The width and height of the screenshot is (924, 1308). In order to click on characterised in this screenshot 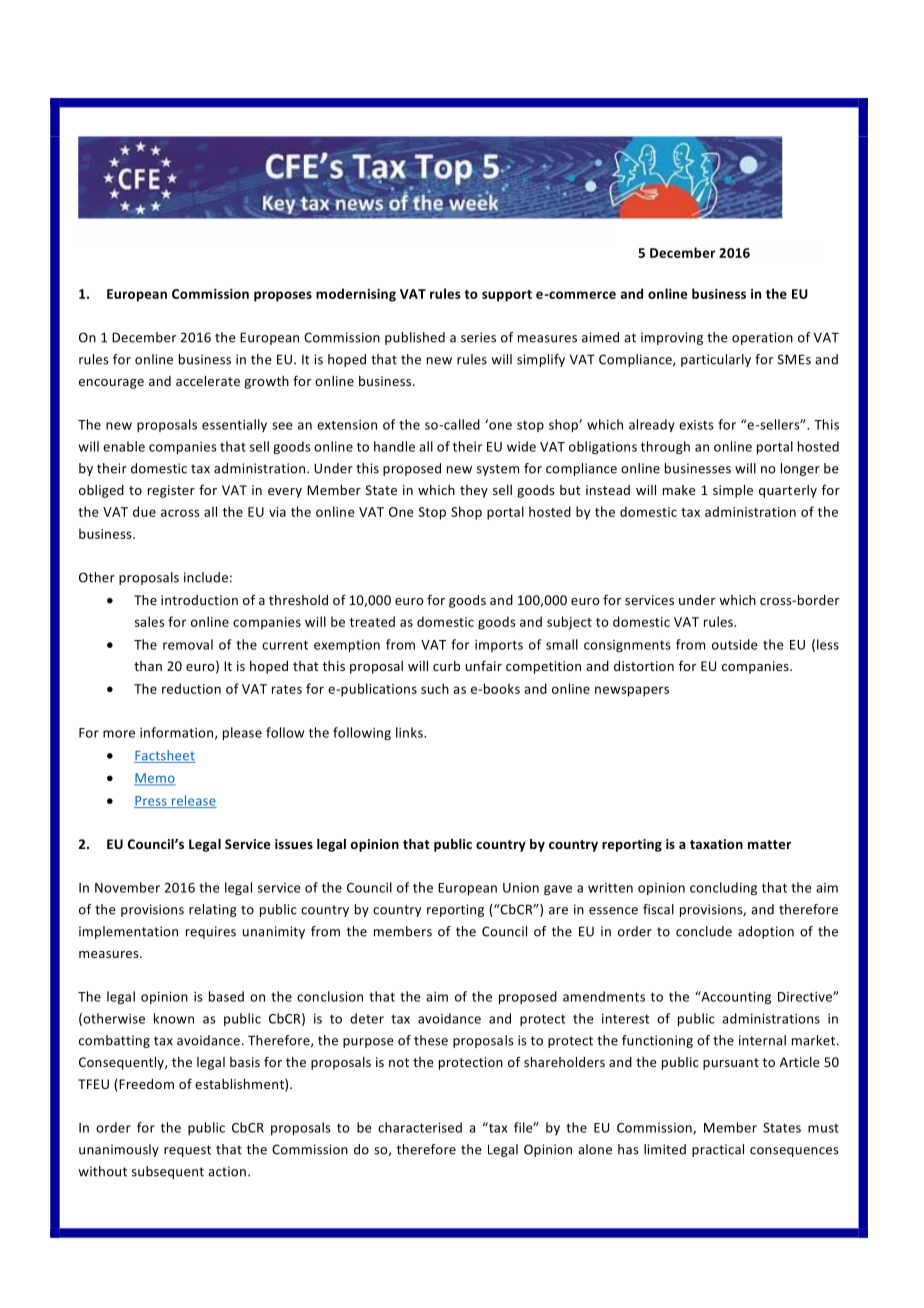, I will do `click(420, 1127)`.
